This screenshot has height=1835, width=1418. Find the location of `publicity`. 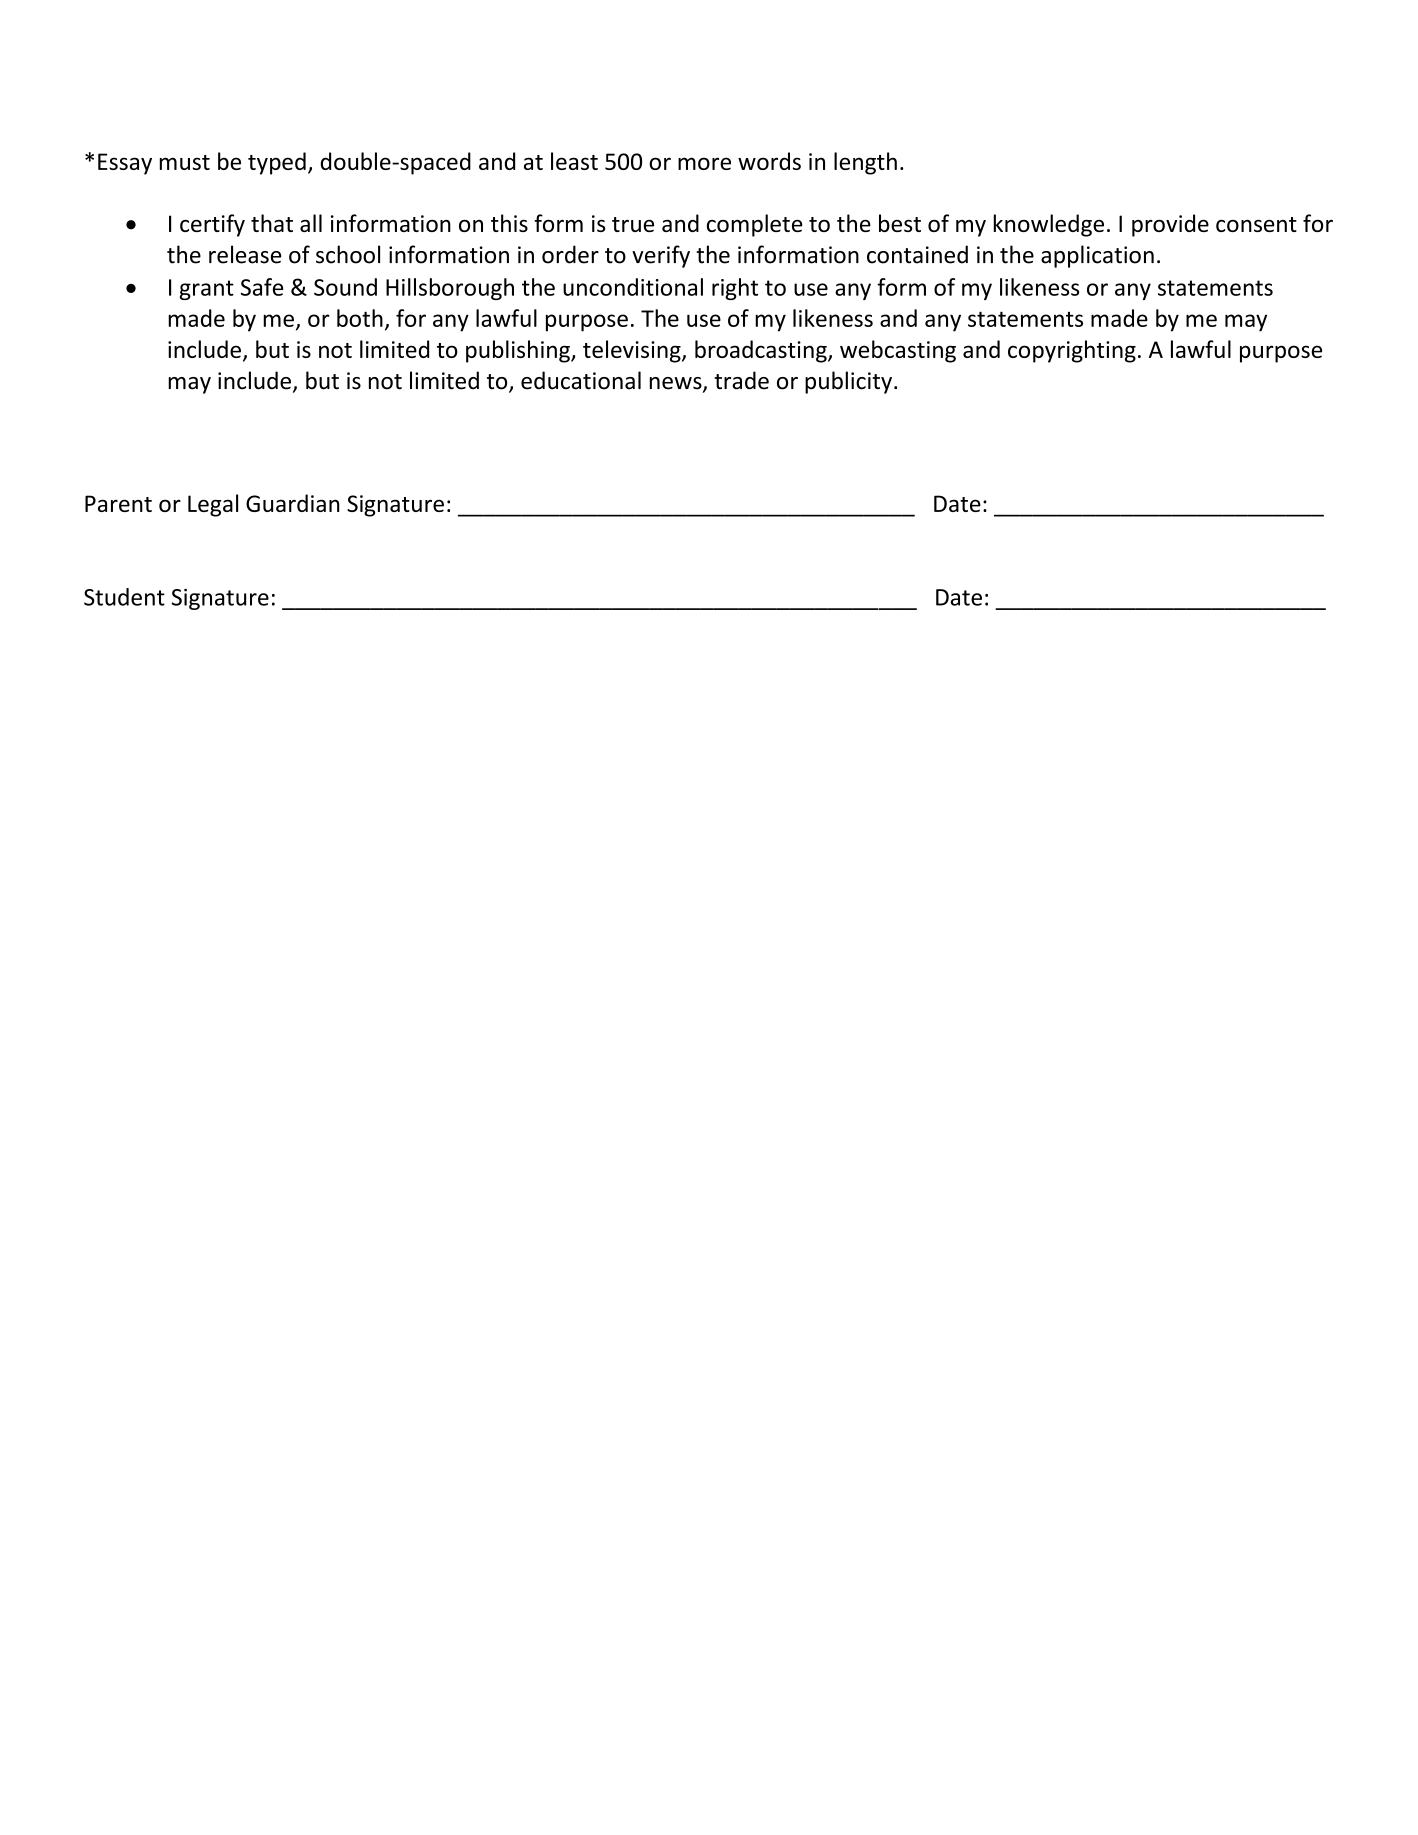

publicity is located at coordinates (848, 382).
